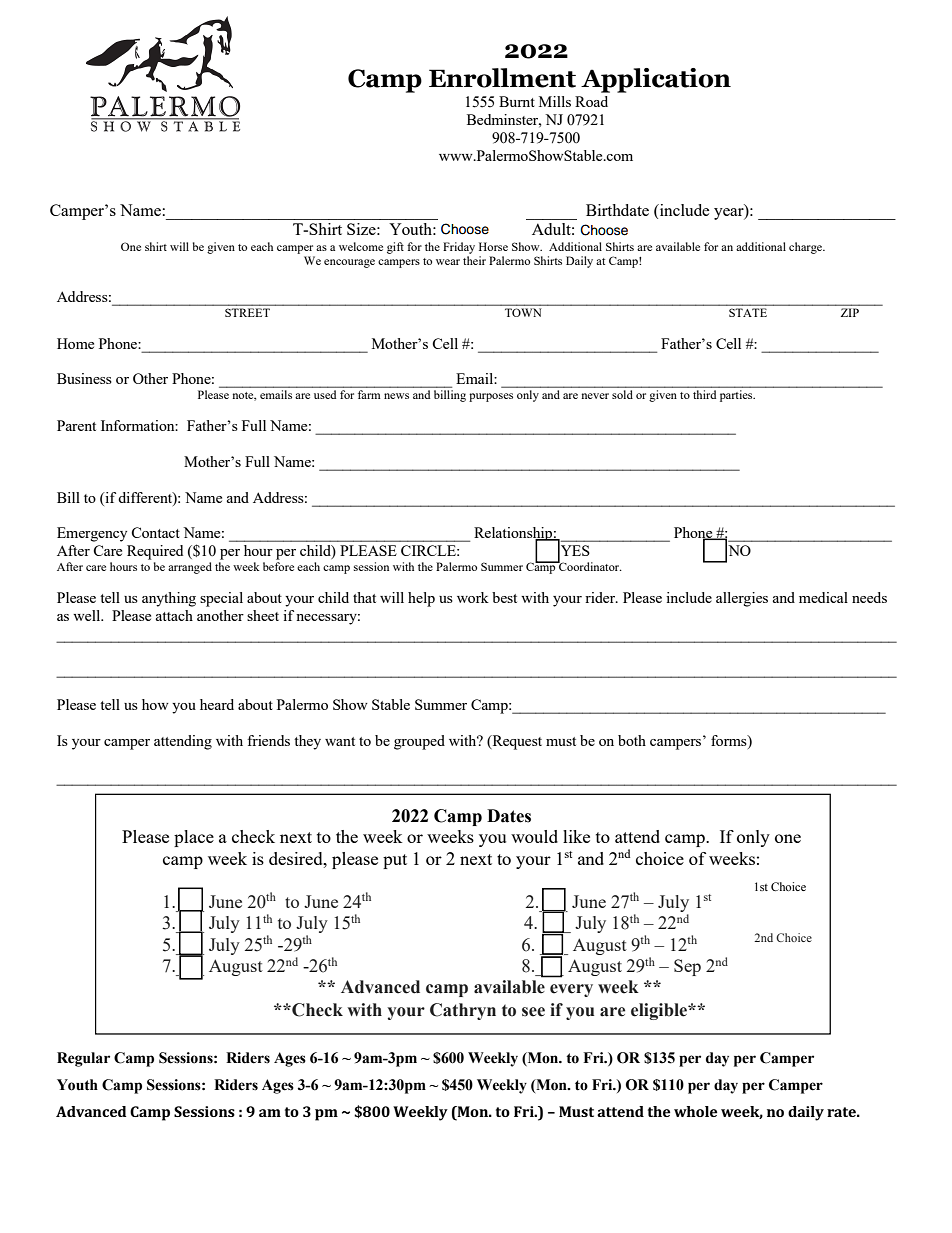 The height and width of the document is (1233, 952). What do you see at coordinates (361, 246) in the document?
I see `welcome` at bounding box center [361, 246].
